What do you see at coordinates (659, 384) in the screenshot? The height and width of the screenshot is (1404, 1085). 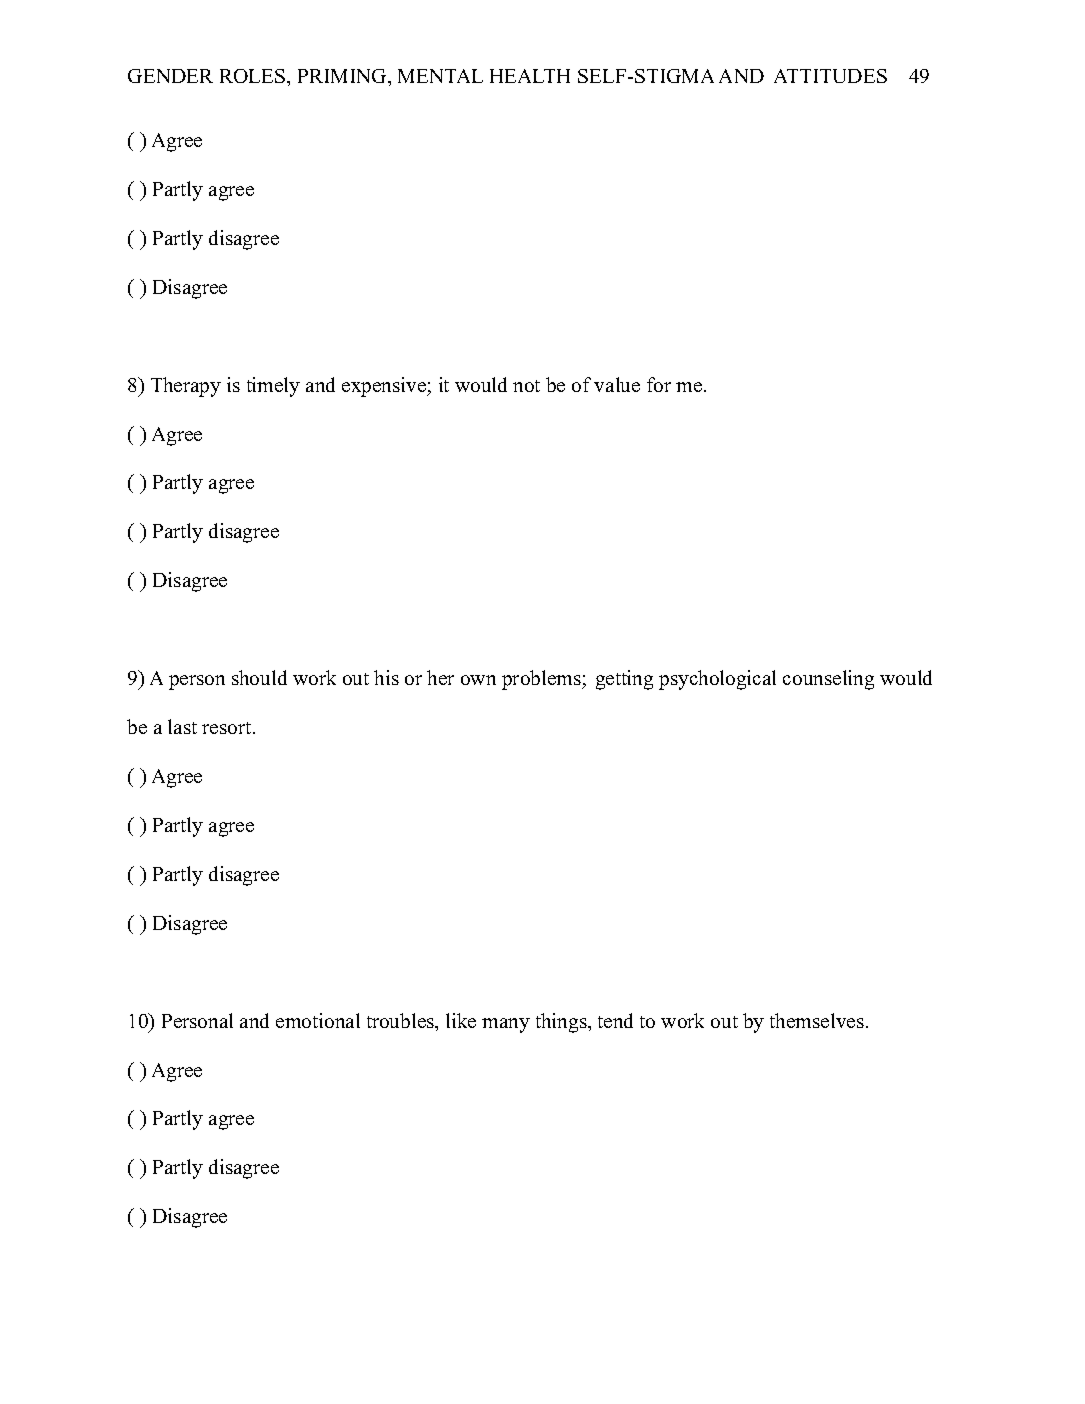 I see `for` at bounding box center [659, 384].
